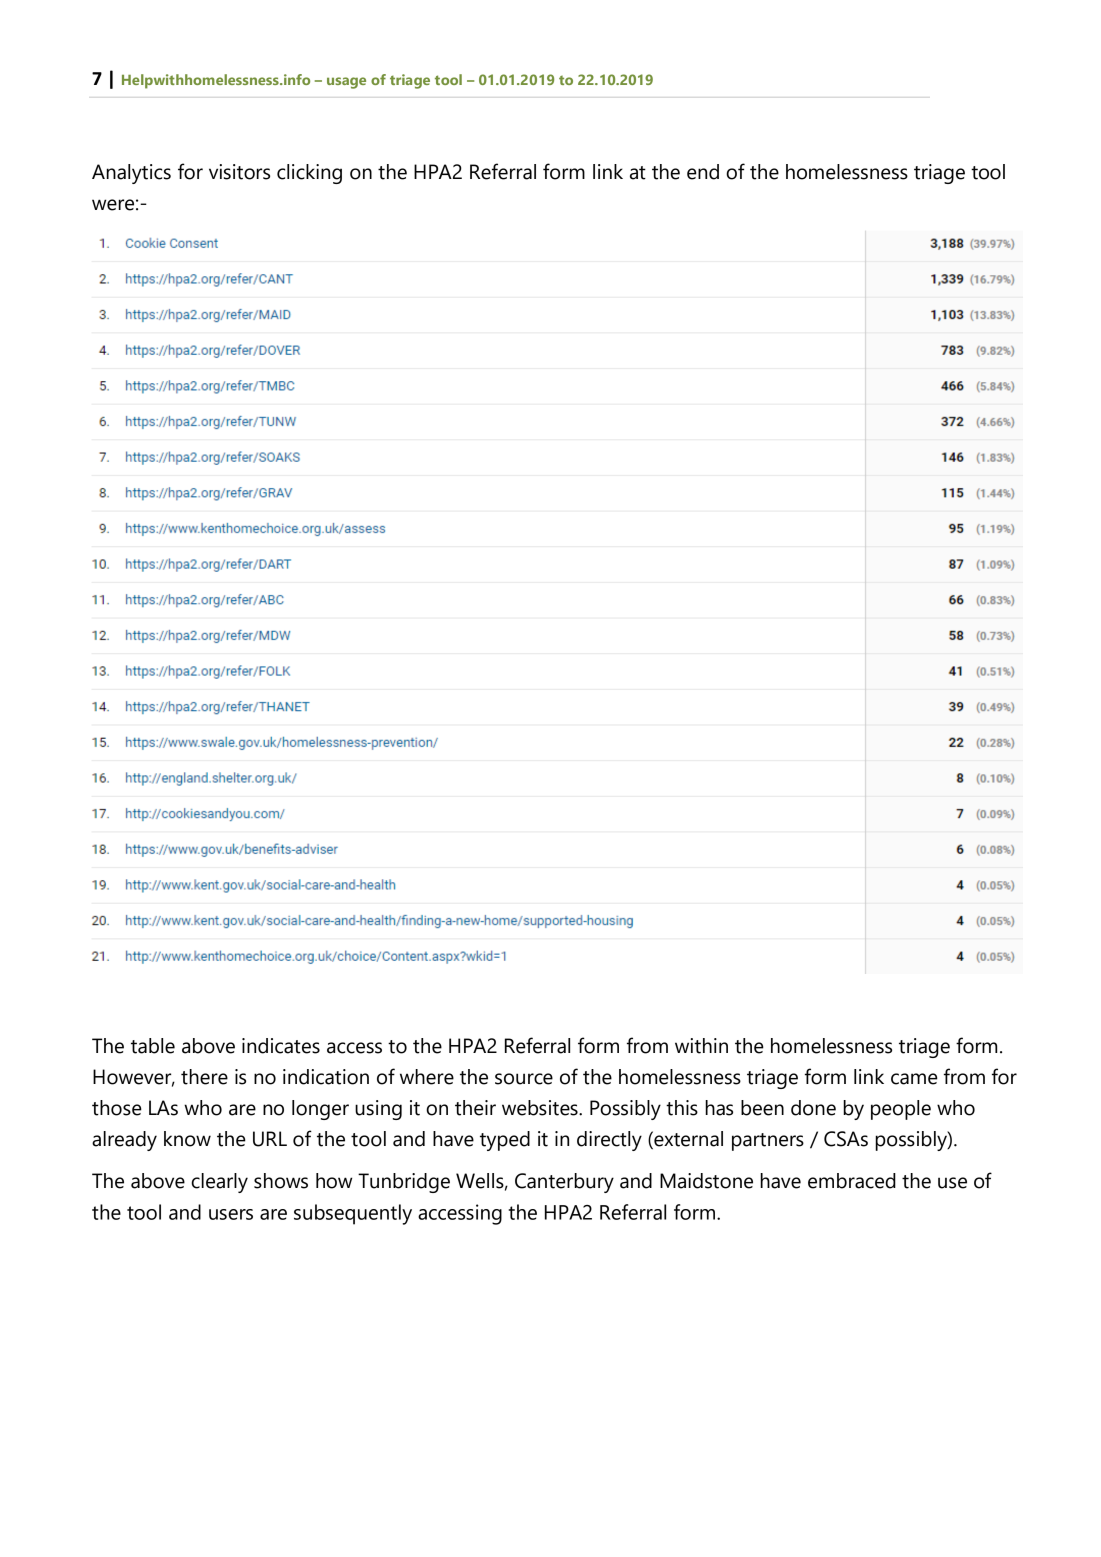 The image size is (1101, 1557). Describe the element at coordinates (239, 172) in the screenshot. I see `visitors` at that location.
